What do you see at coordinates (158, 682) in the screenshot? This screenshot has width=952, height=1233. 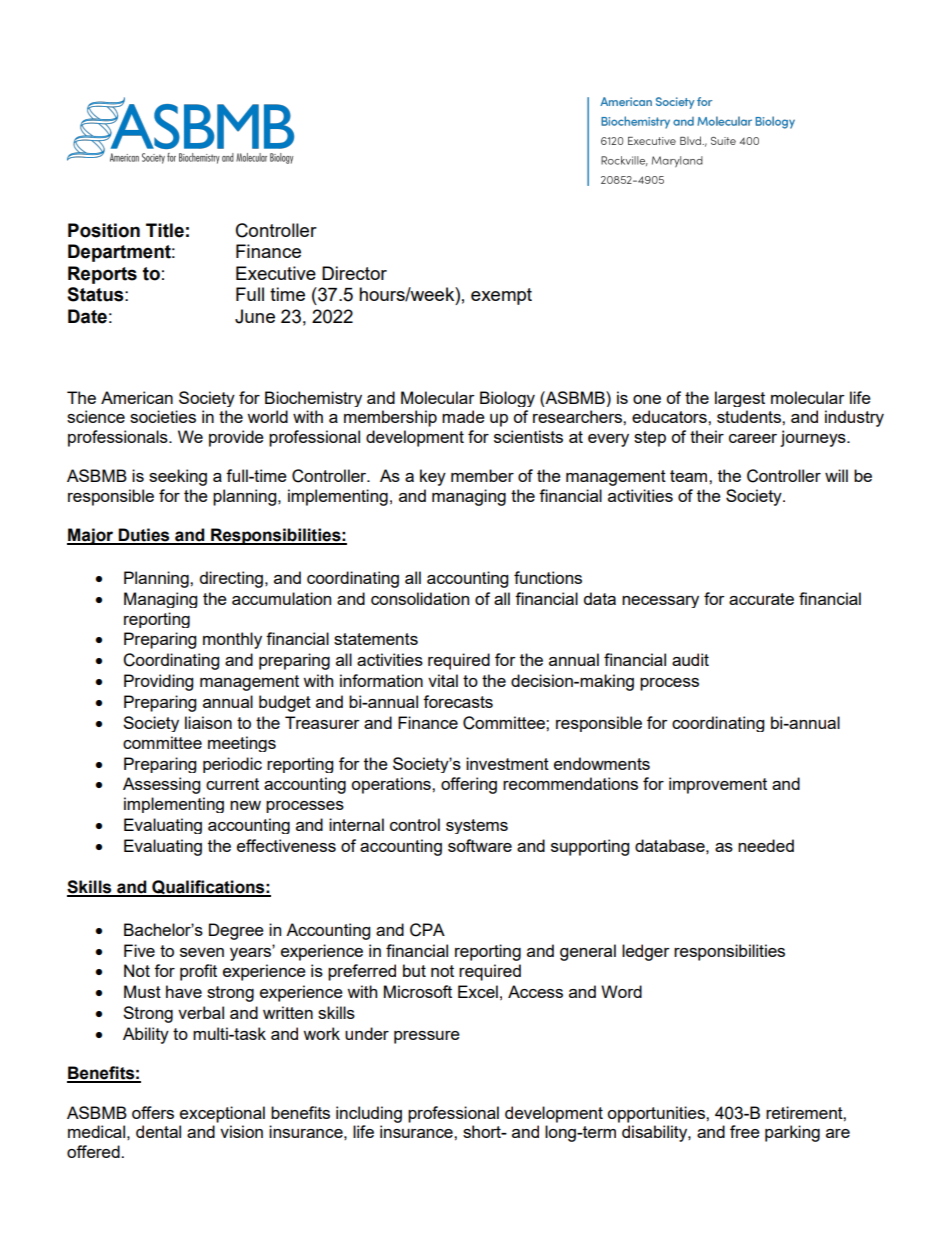 I see `Providing` at bounding box center [158, 682].
